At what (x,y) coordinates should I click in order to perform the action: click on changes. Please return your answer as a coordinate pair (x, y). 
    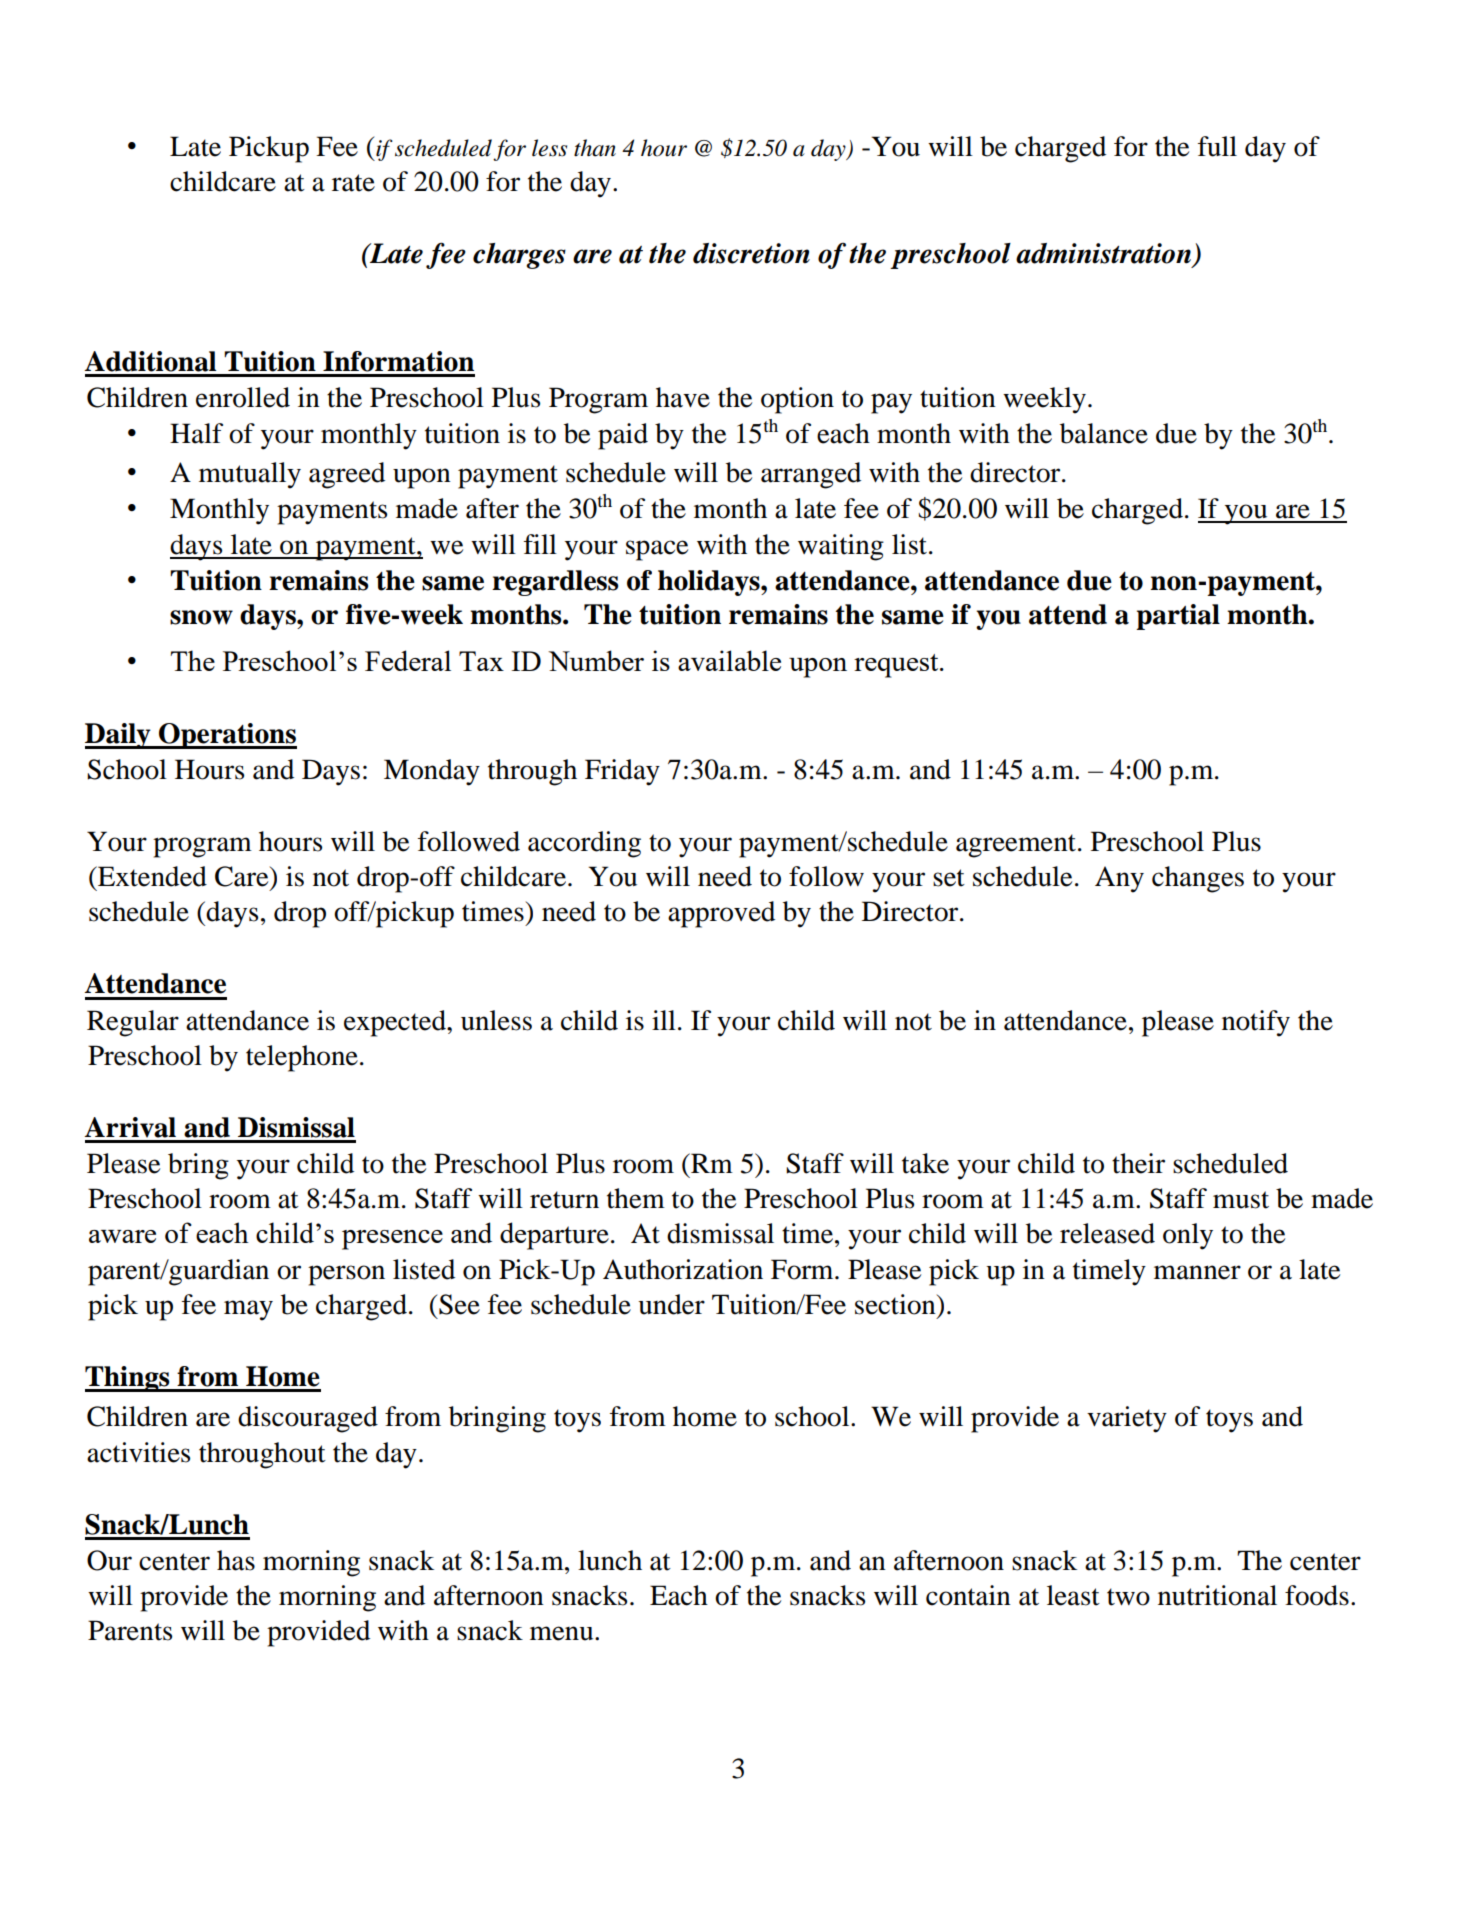
    Looking at the image, I should click on (1198, 879).
